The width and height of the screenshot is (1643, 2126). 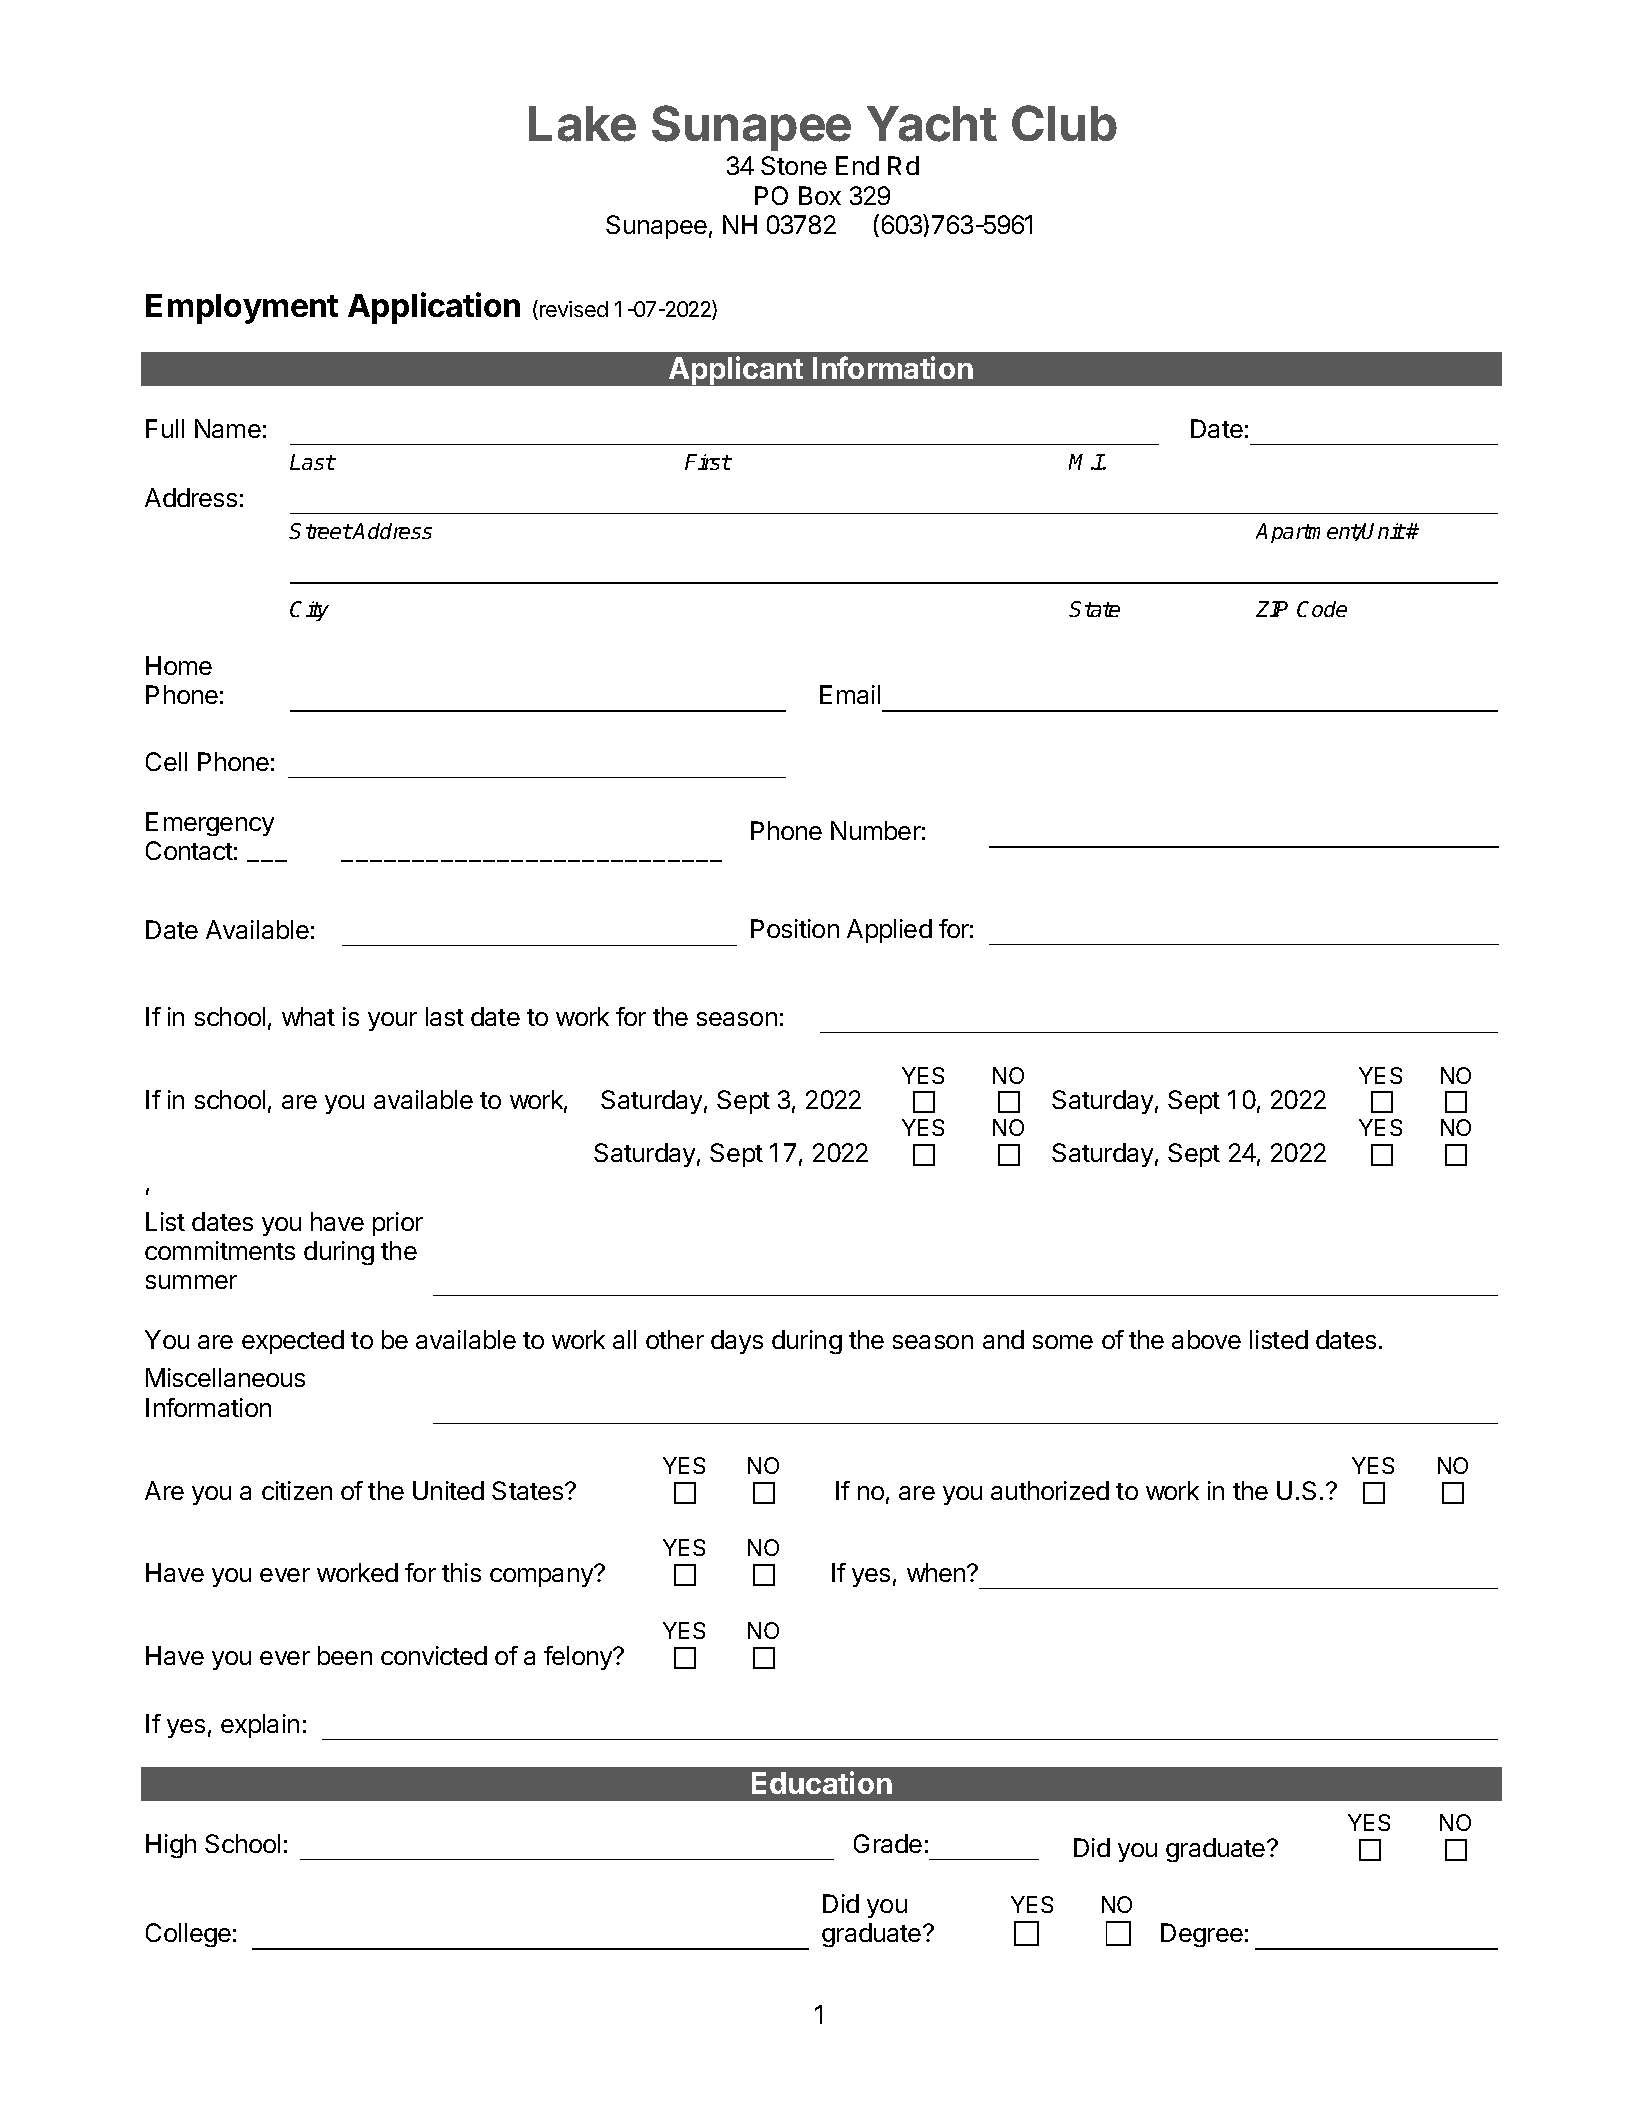 What do you see at coordinates (1272, 609) in the screenshot?
I see `ZIP` at bounding box center [1272, 609].
